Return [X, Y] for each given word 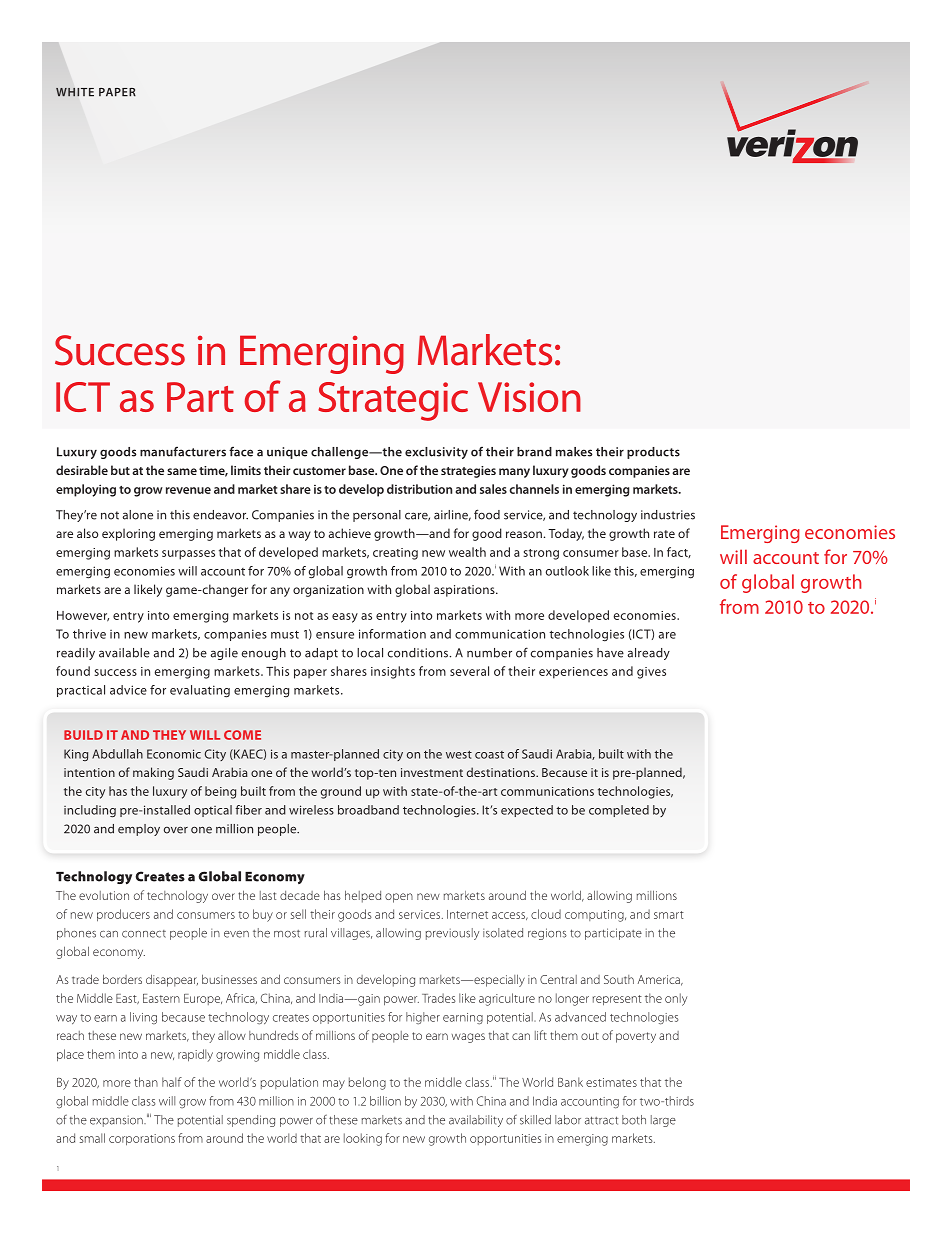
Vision [529, 397]
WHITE [75, 92]
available [124, 653]
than [146, 1082]
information [392, 634]
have [610, 653]
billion [385, 1101]
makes [574, 452]
